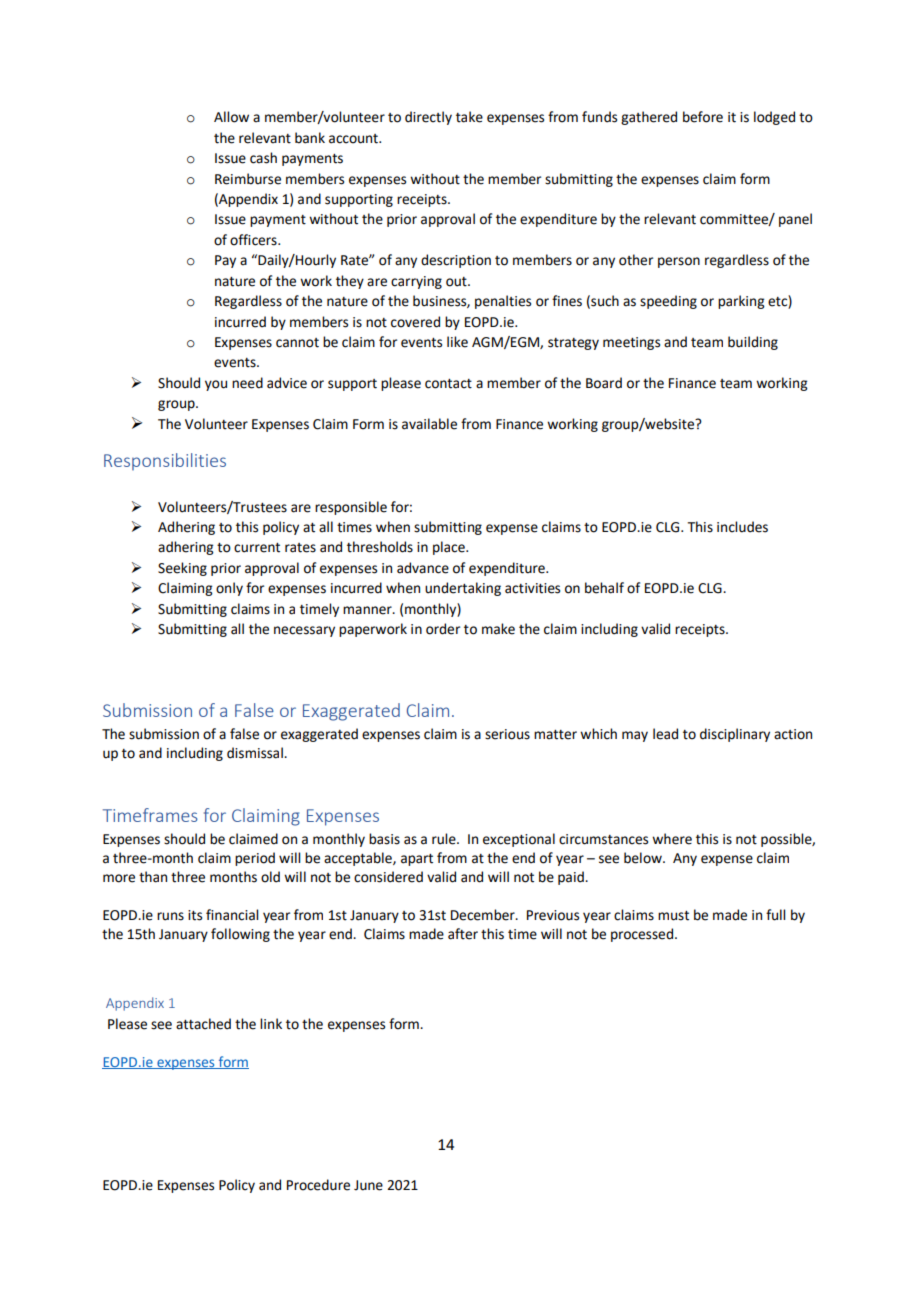  Describe the element at coordinates (735, 735) in the page. I see `disciplinary` at that location.
